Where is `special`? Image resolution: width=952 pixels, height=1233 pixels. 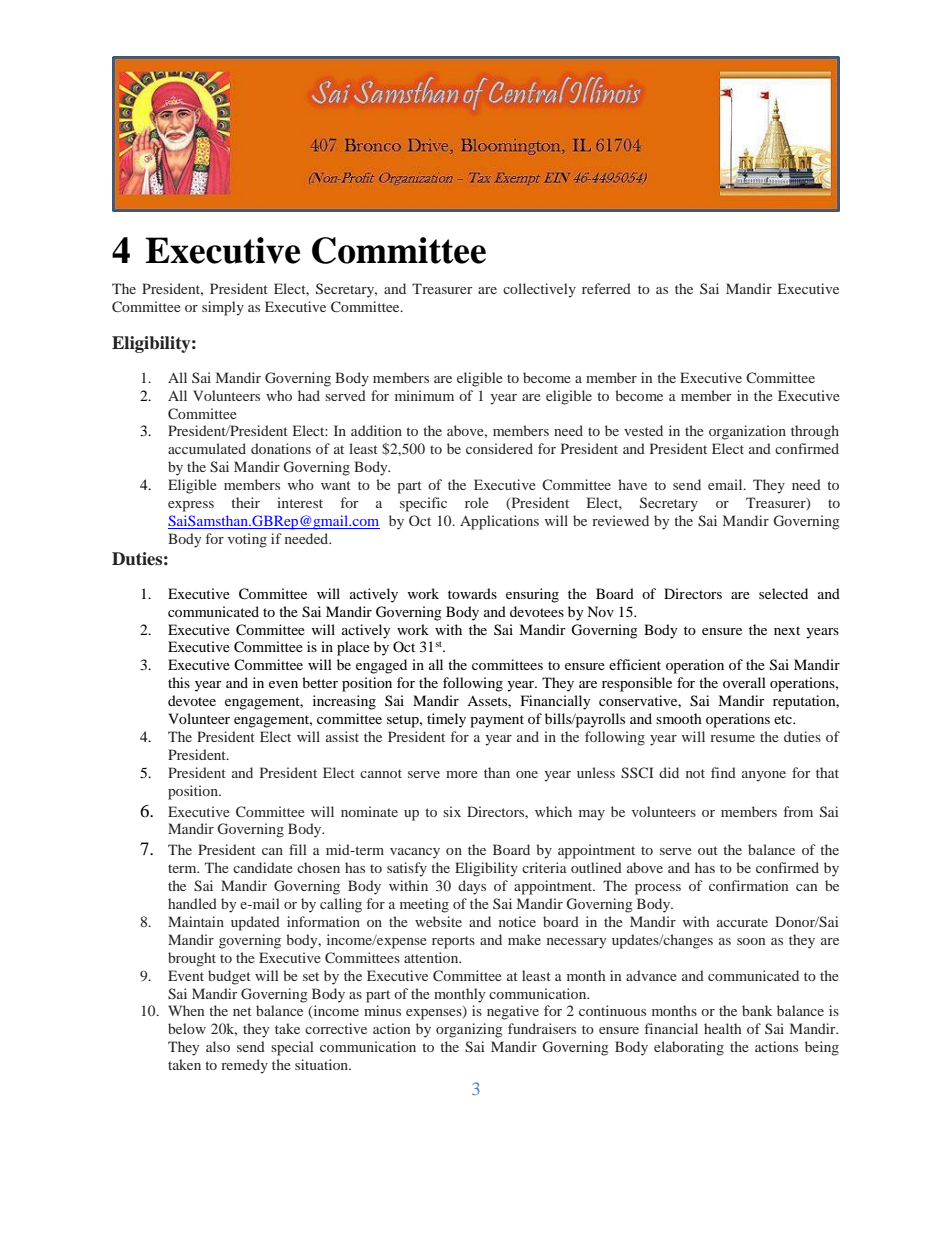
special is located at coordinates (292, 1048).
